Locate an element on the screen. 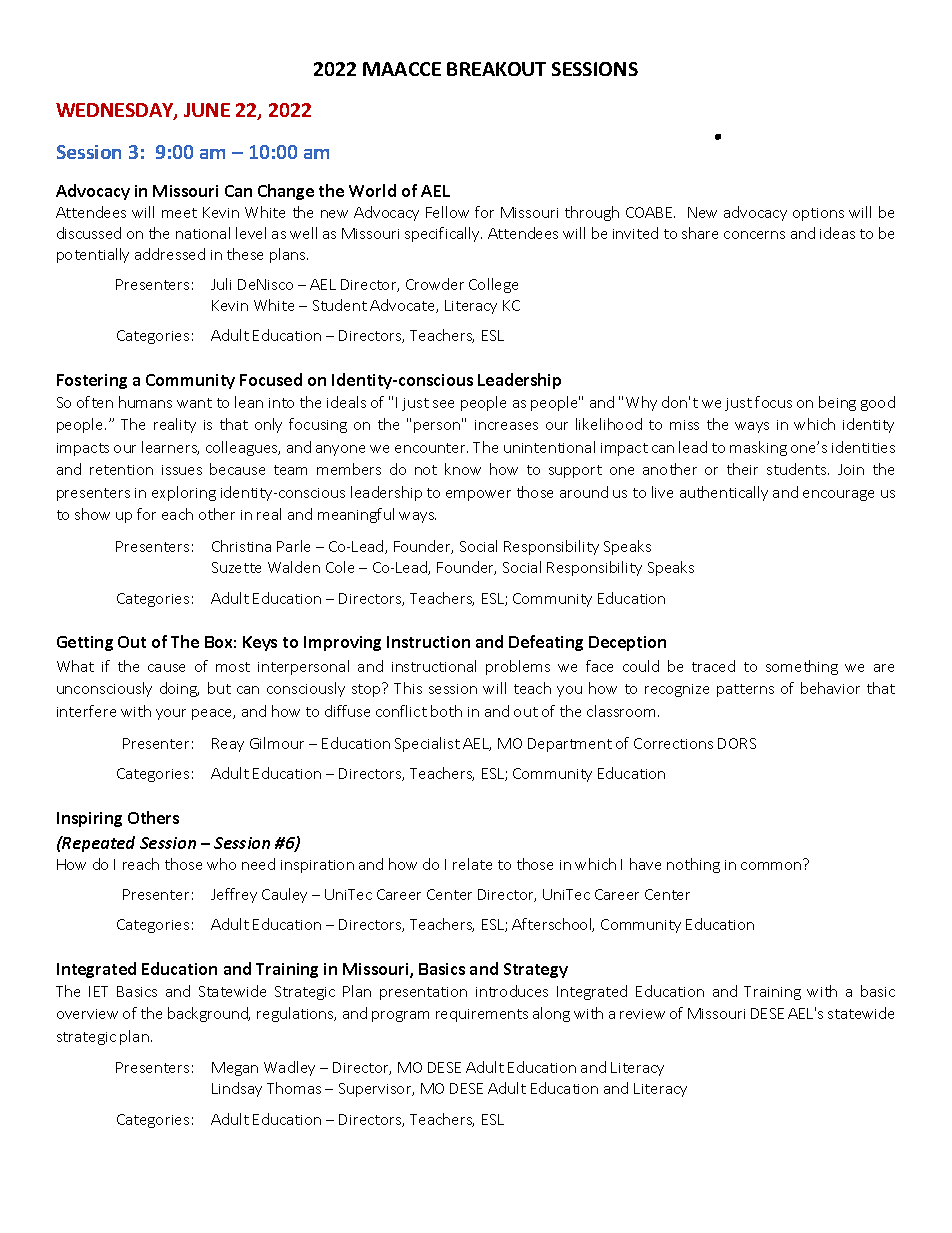 Image resolution: width=952 pixels, height=1233 pixels. requirements is located at coordinates (482, 1015).
